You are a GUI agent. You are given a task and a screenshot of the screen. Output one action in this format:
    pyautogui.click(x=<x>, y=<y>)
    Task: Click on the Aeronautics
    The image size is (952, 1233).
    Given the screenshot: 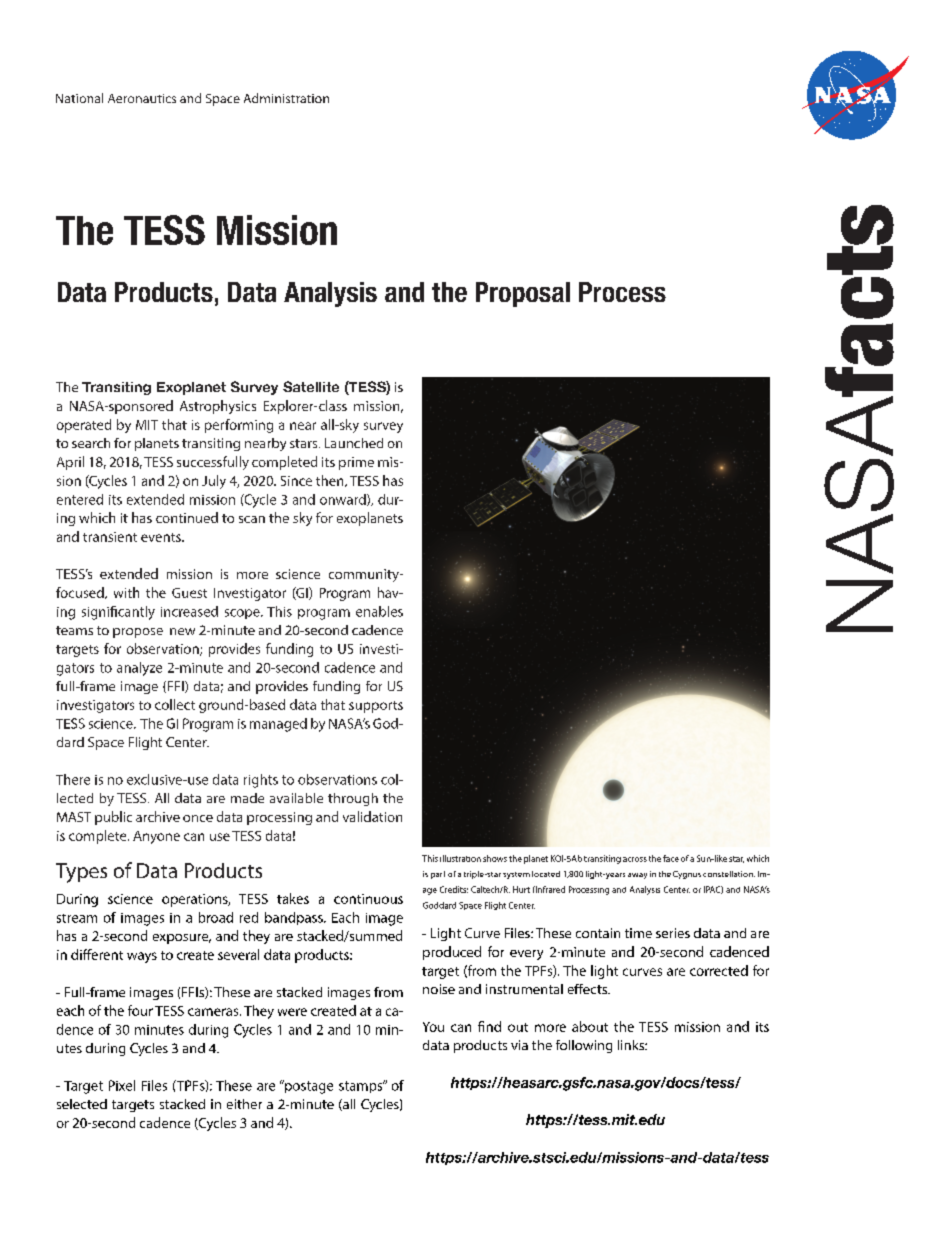 What is the action you would take?
    pyautogui.click(x=142, y=98)
